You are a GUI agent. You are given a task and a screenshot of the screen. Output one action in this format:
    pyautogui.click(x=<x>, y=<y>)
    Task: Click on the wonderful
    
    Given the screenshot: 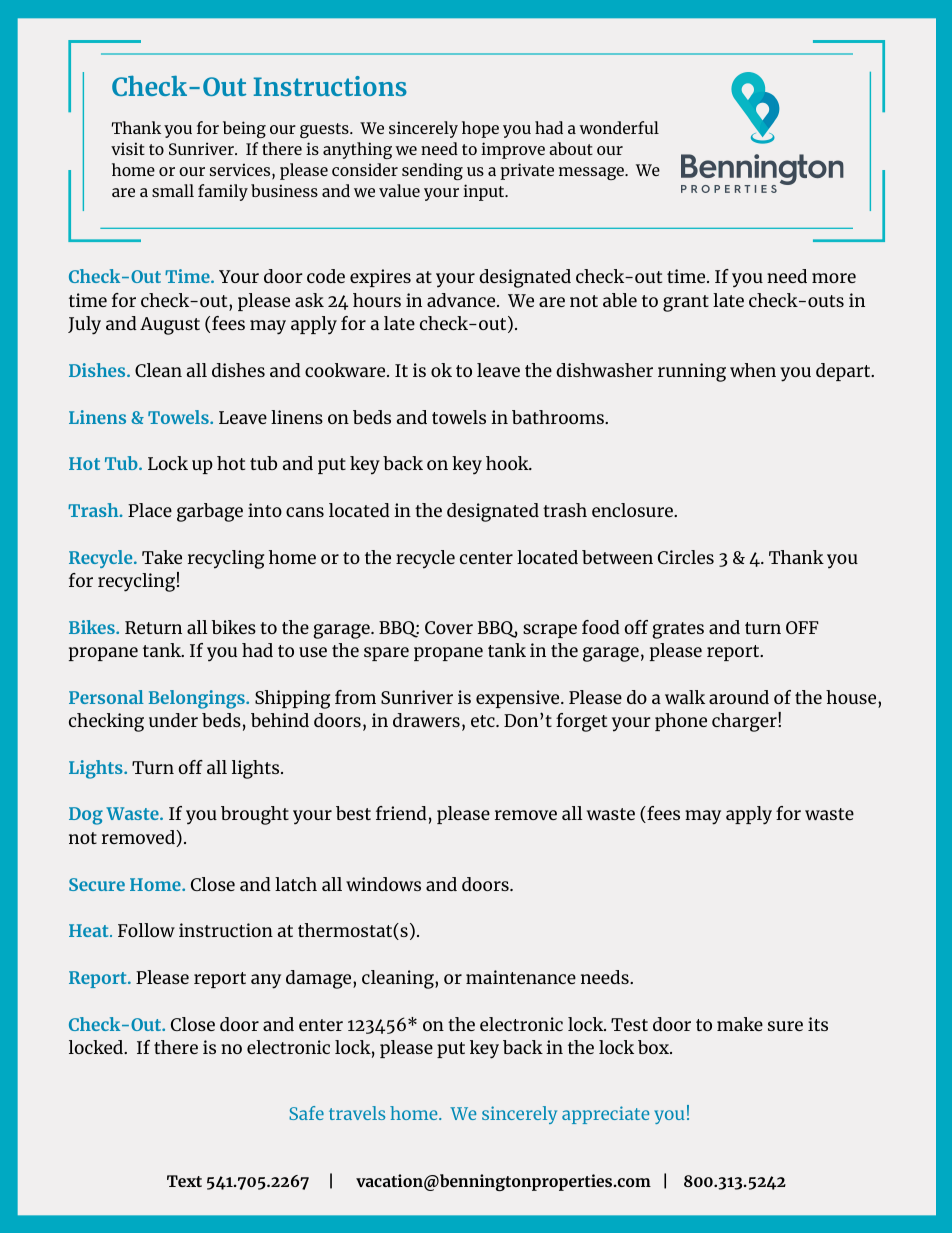 What is the action you would take?
    pyautogui.click(x=619, y=127)
